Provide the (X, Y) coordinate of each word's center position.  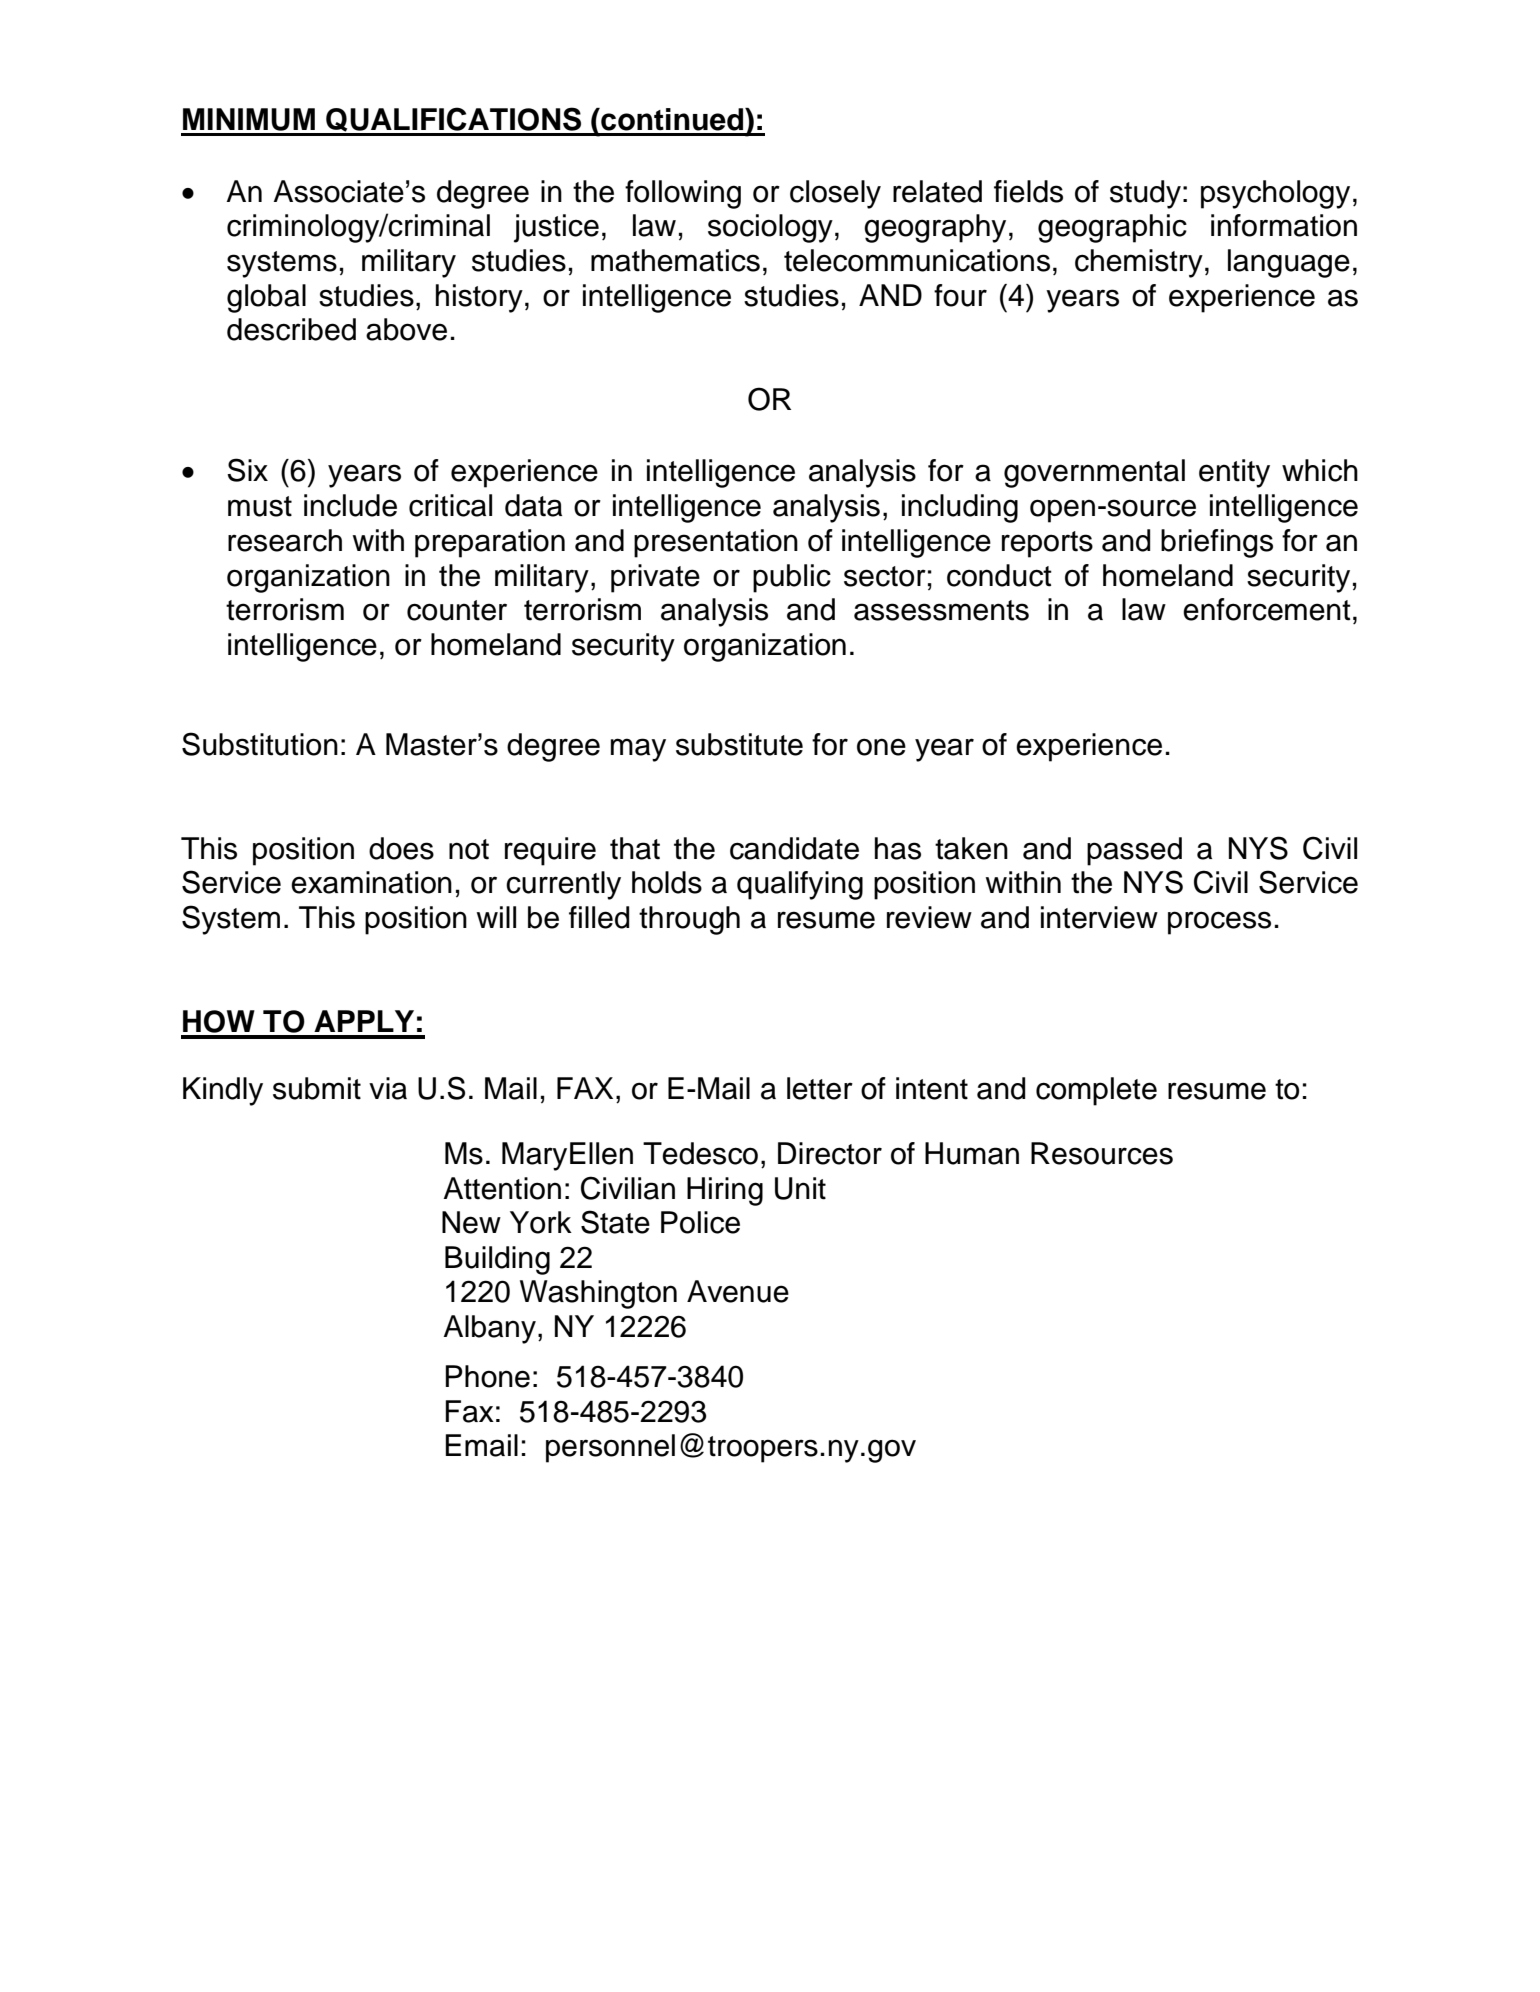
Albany (489, 1329)
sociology (770, 228)
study (1145, 194)
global (266, 298)
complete (1096, 1091)
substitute (739, 744)
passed (1134, 851)
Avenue (738, 1291)
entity (1234, 473)
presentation (716, 543)
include (350, 505)
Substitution (260, 744)
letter (820, 1088)
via (388, 1088)
